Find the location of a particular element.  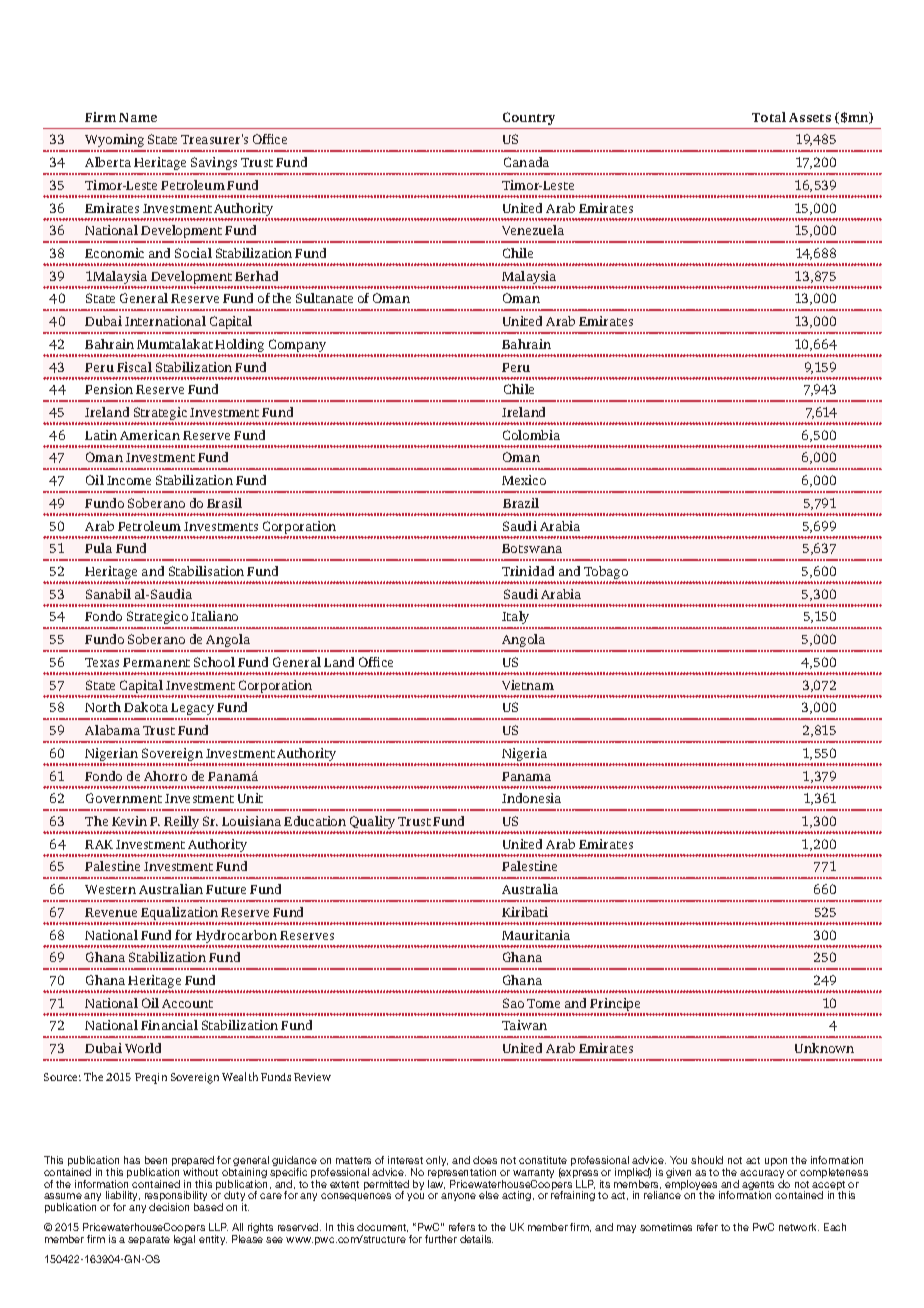

Permanent is located at coordinates (156, 662).
